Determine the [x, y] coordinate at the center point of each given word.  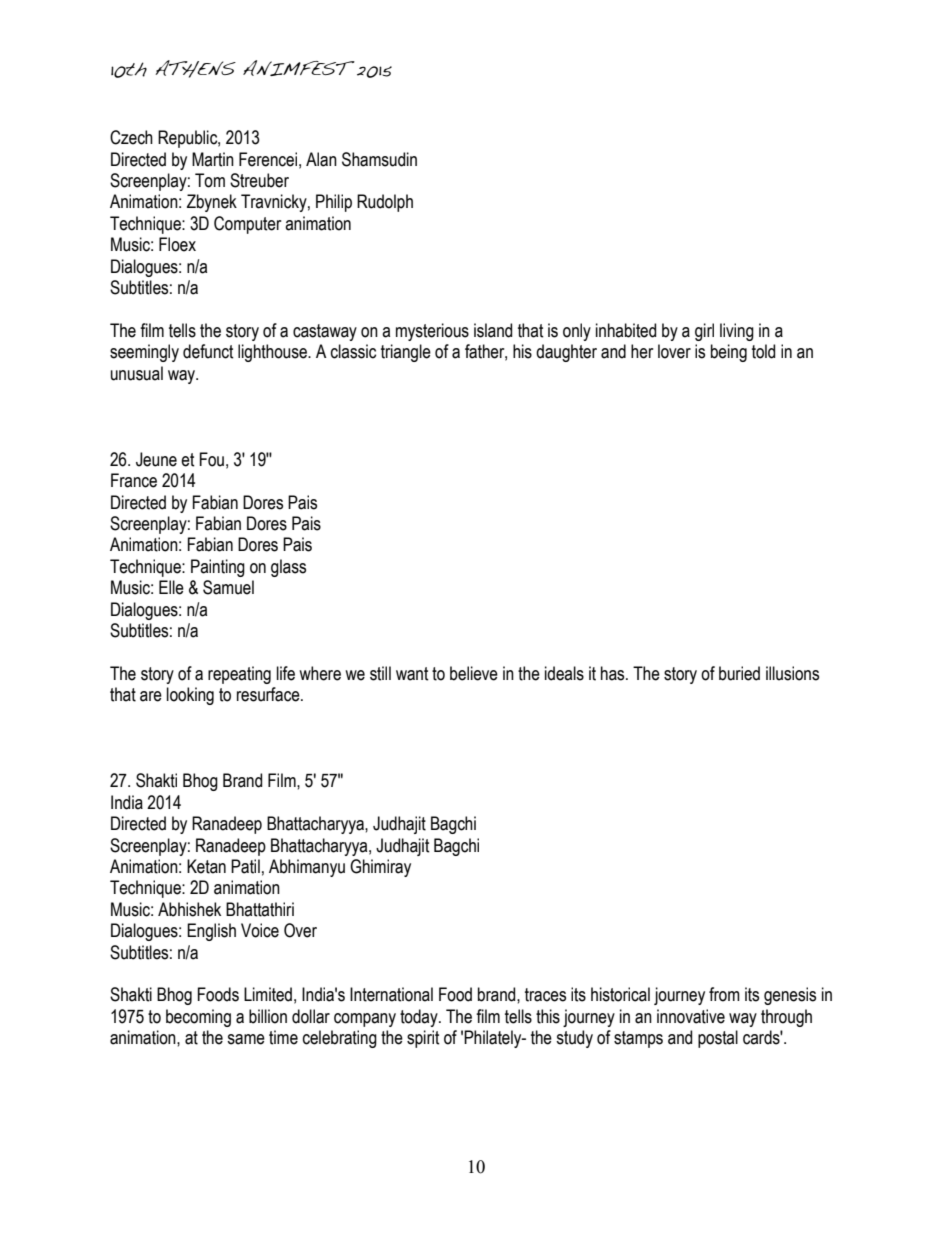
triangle [406, 353]
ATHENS [195, 69]
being [729, 353]
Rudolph [385, 203]
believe [474, 673]
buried [739, 673]
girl [704, 332]
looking [190, 696]
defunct [208, 351]
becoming [198, 1018]
